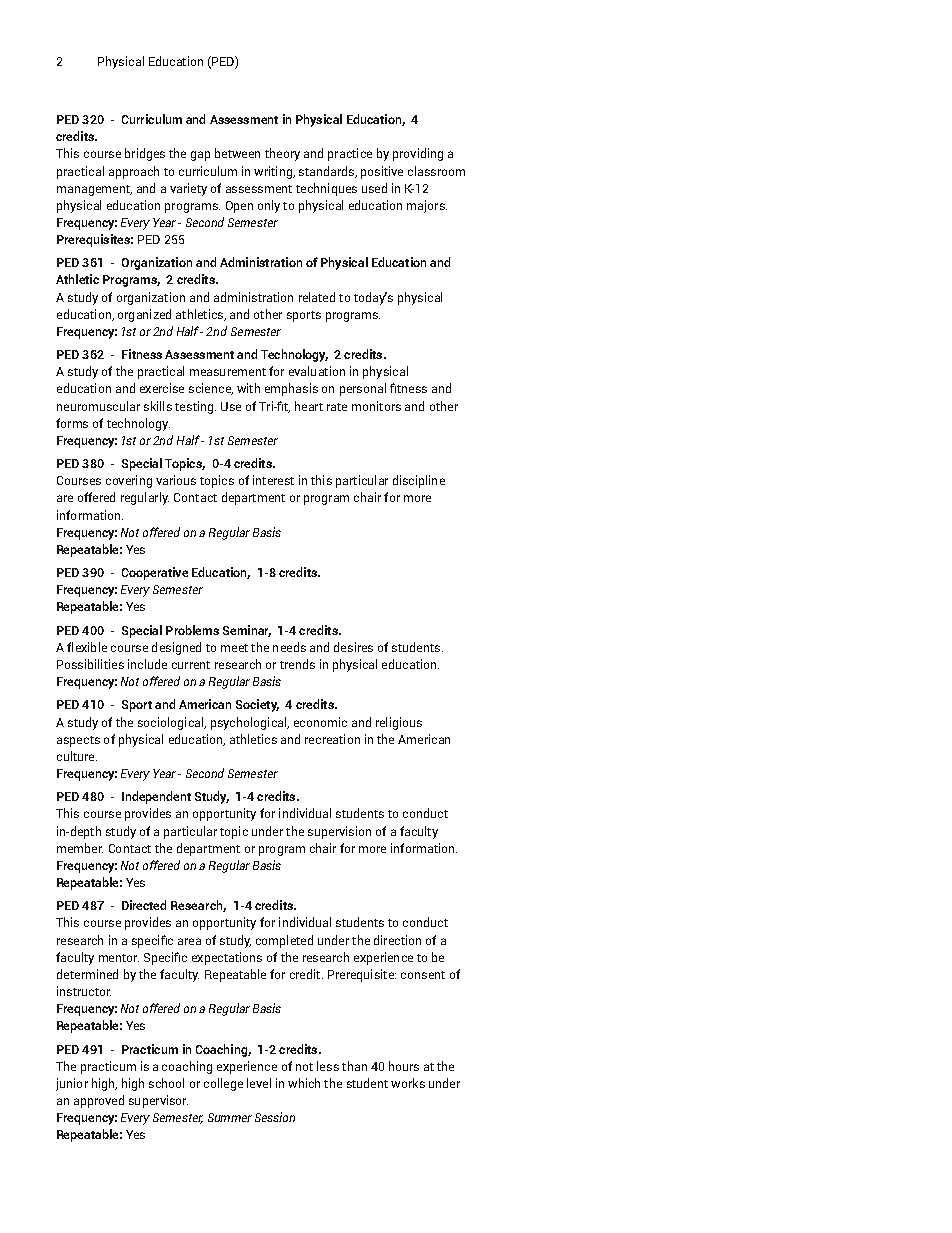 The image size is (952, 1233). Describe the element at coordinates (274, 172) in the screenshot. I see `writing` at that location.
